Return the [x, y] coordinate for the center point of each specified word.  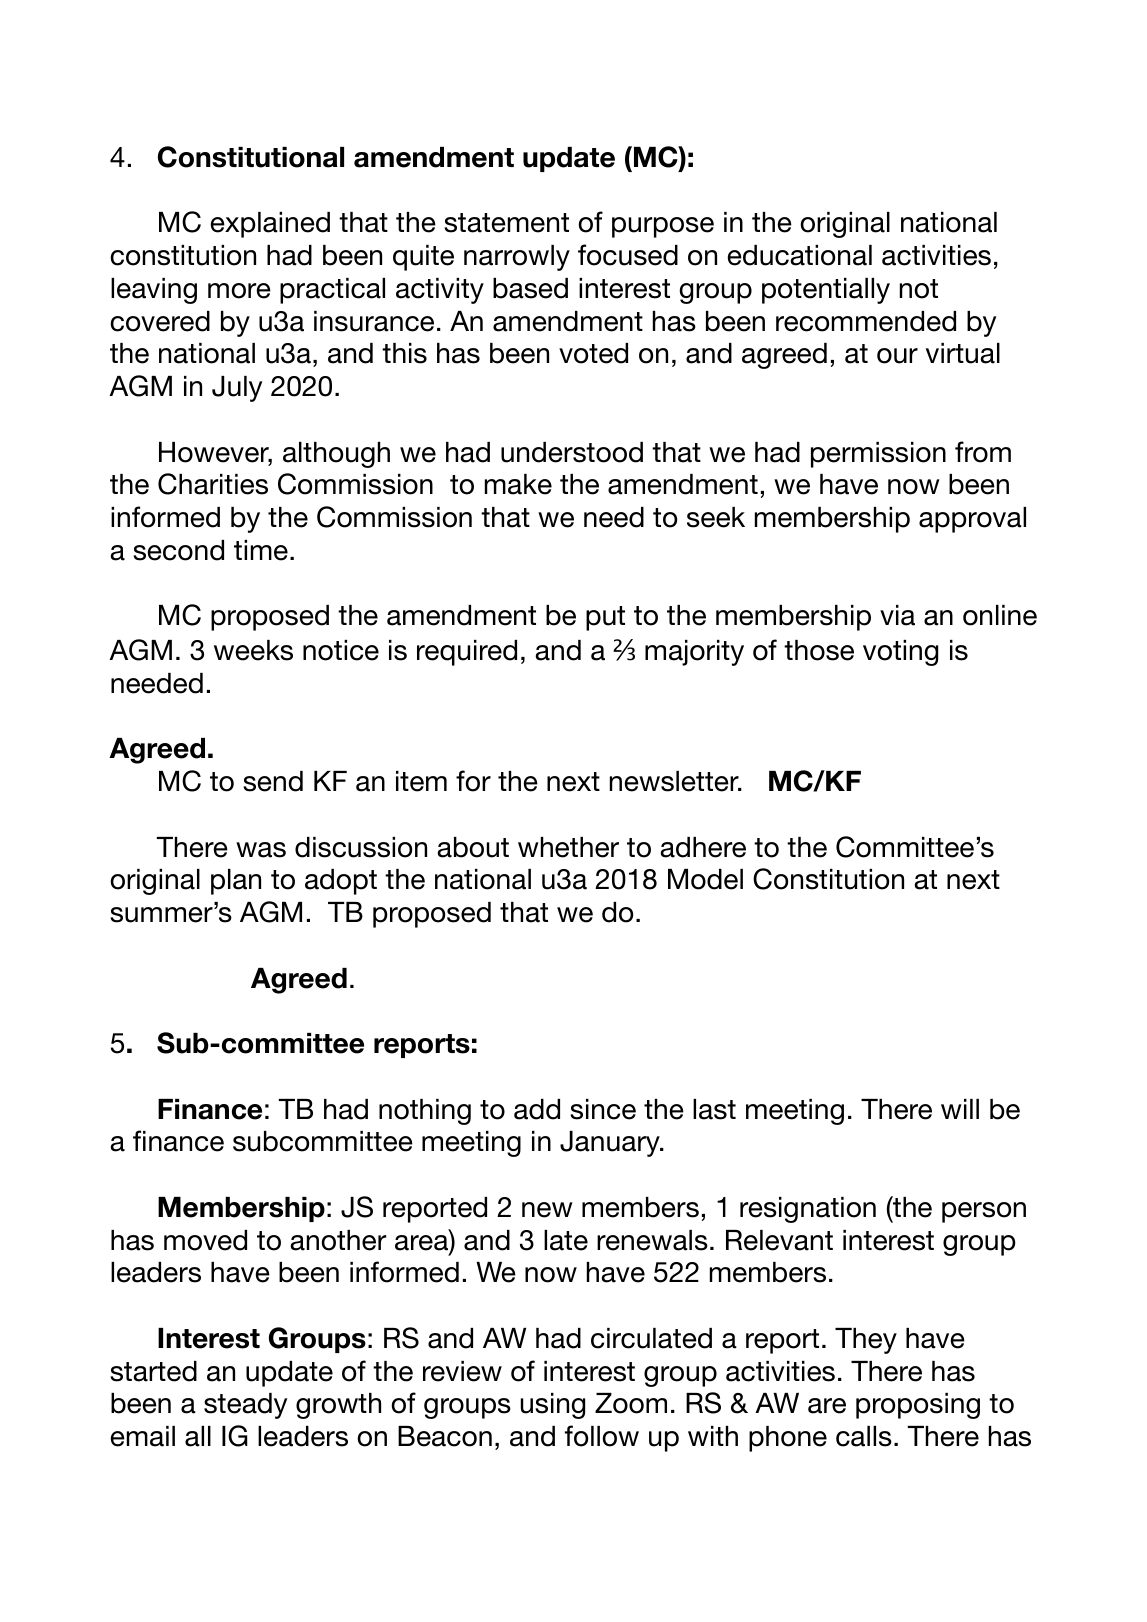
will [960, 1109]
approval [972, 520]
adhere [703, 847]
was [261, 850]
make [518, 484]
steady [245, 1406]
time [261, 550]
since [603, 1109]
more [239, 291]
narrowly [517, 258]
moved [205, 1240]
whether [568, 847]
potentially [826, 291]
